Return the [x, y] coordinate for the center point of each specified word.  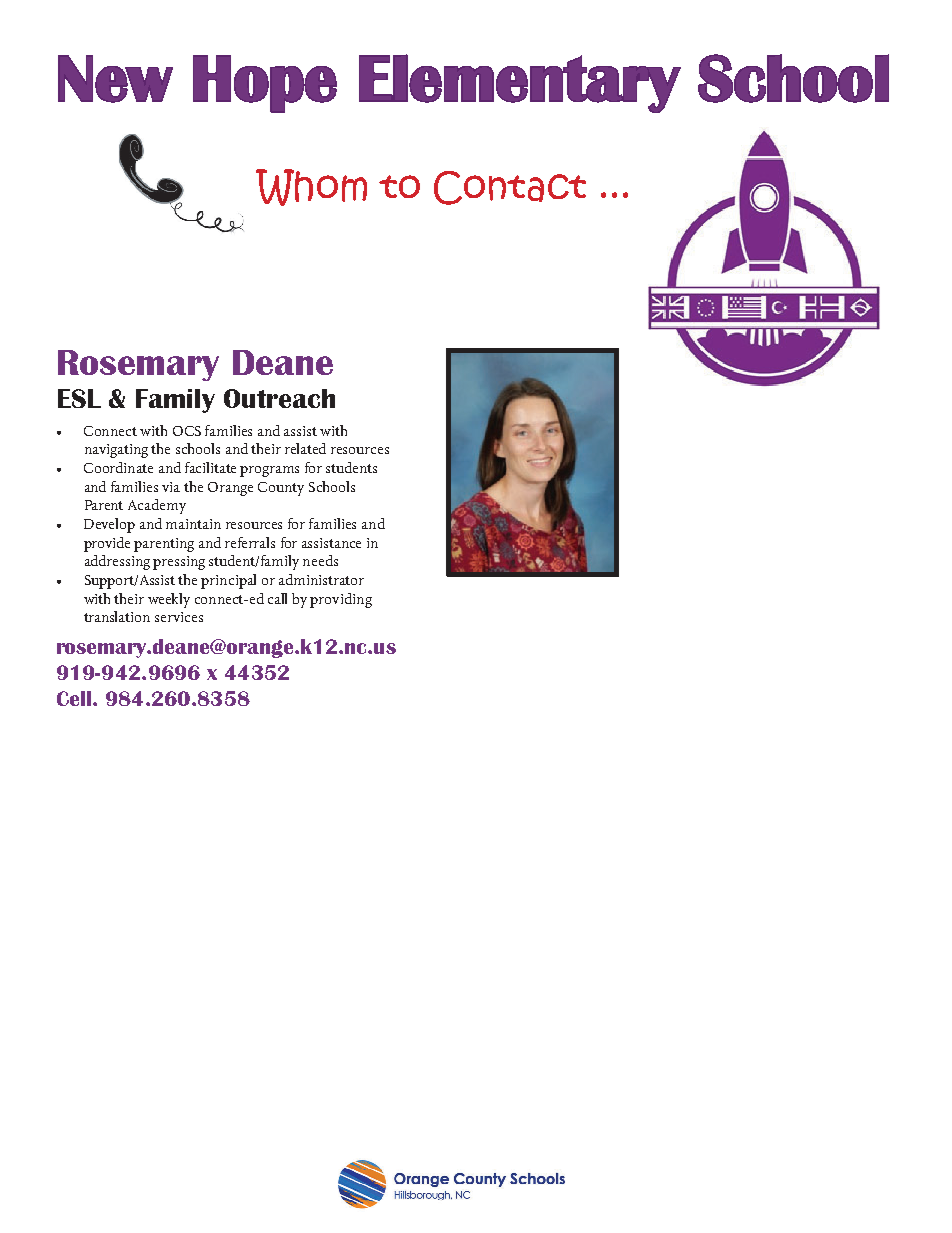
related [305, 448]
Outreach [279, 398]
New [115, 79]
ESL [79, 398]
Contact [510, 188]
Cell [74, 698]
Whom [311, 187]
